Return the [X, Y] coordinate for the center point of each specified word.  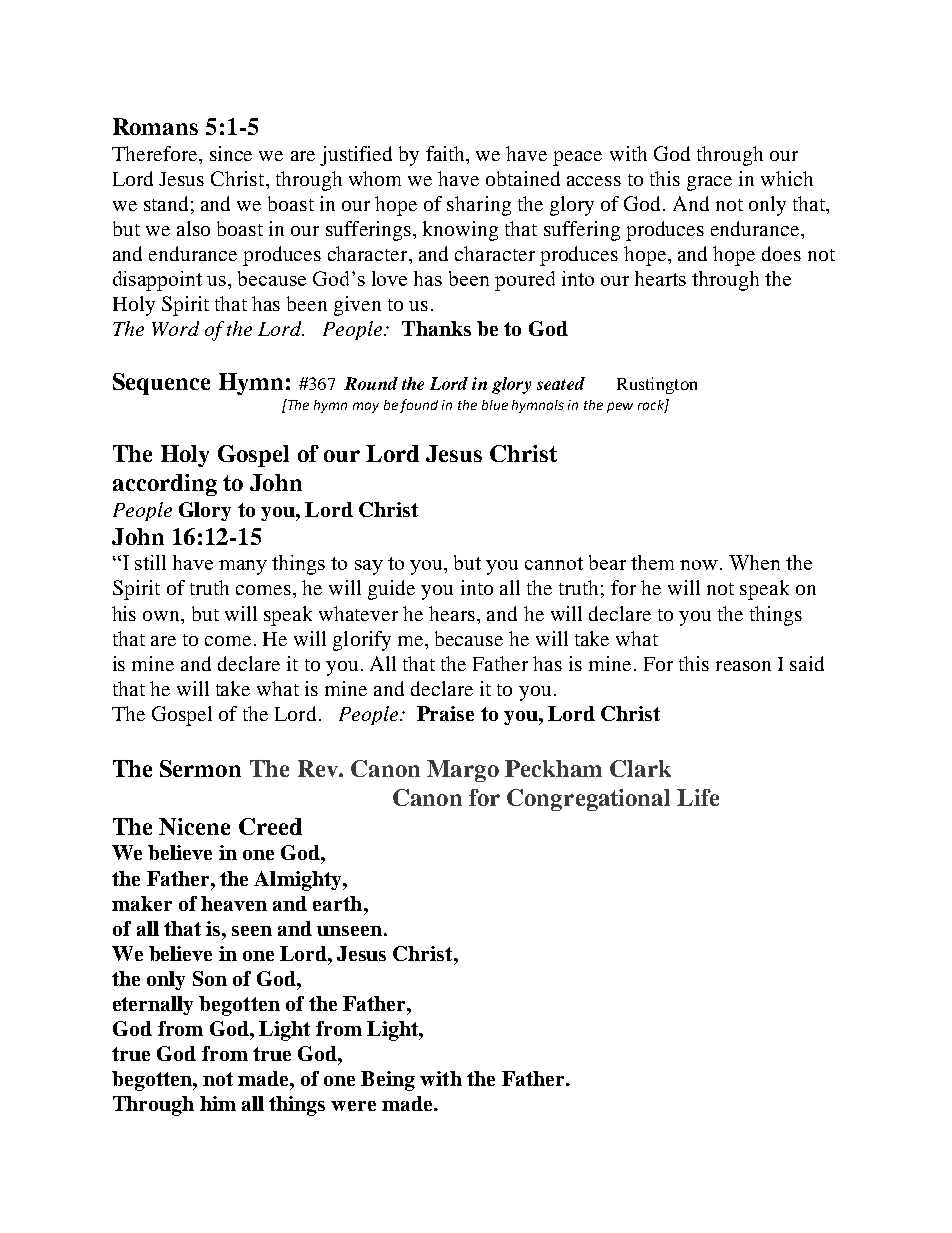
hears [453, 613]
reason [743, 666]
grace [709, 183]
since [231, 153]
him [218, 1103]
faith [447, 155]
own [163, 616]
